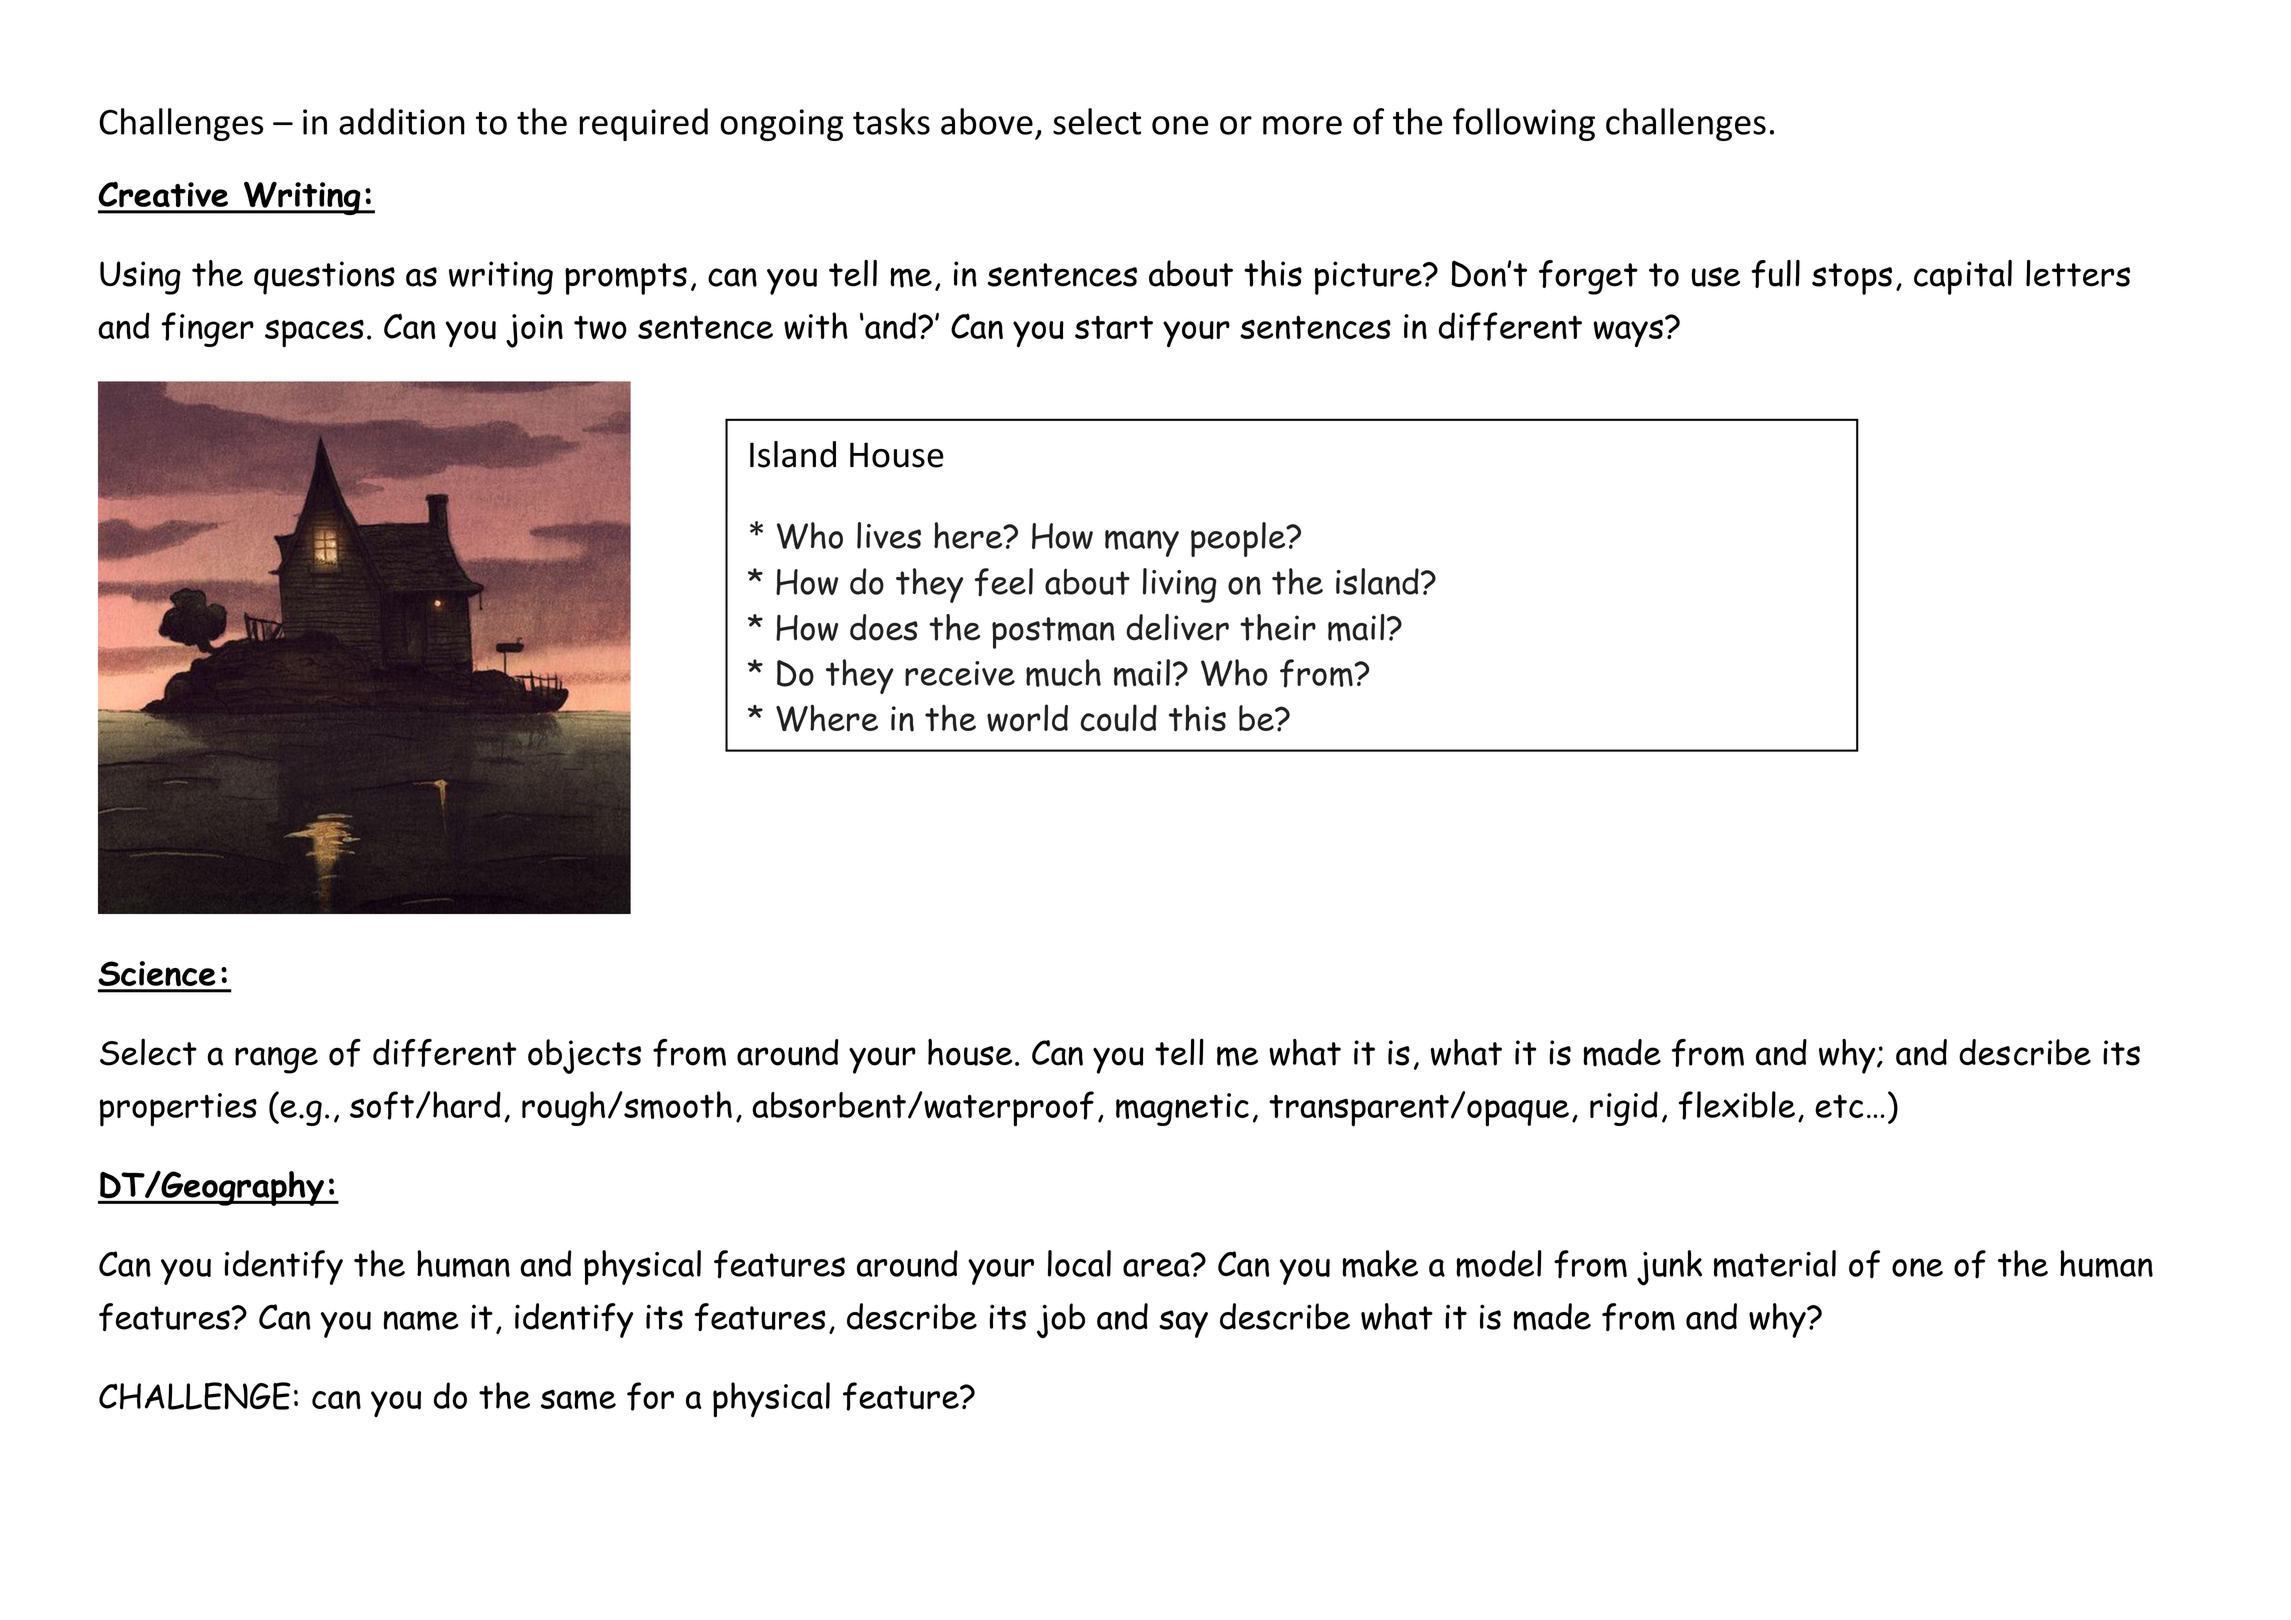  I want to click on above, so click(987, 121).
